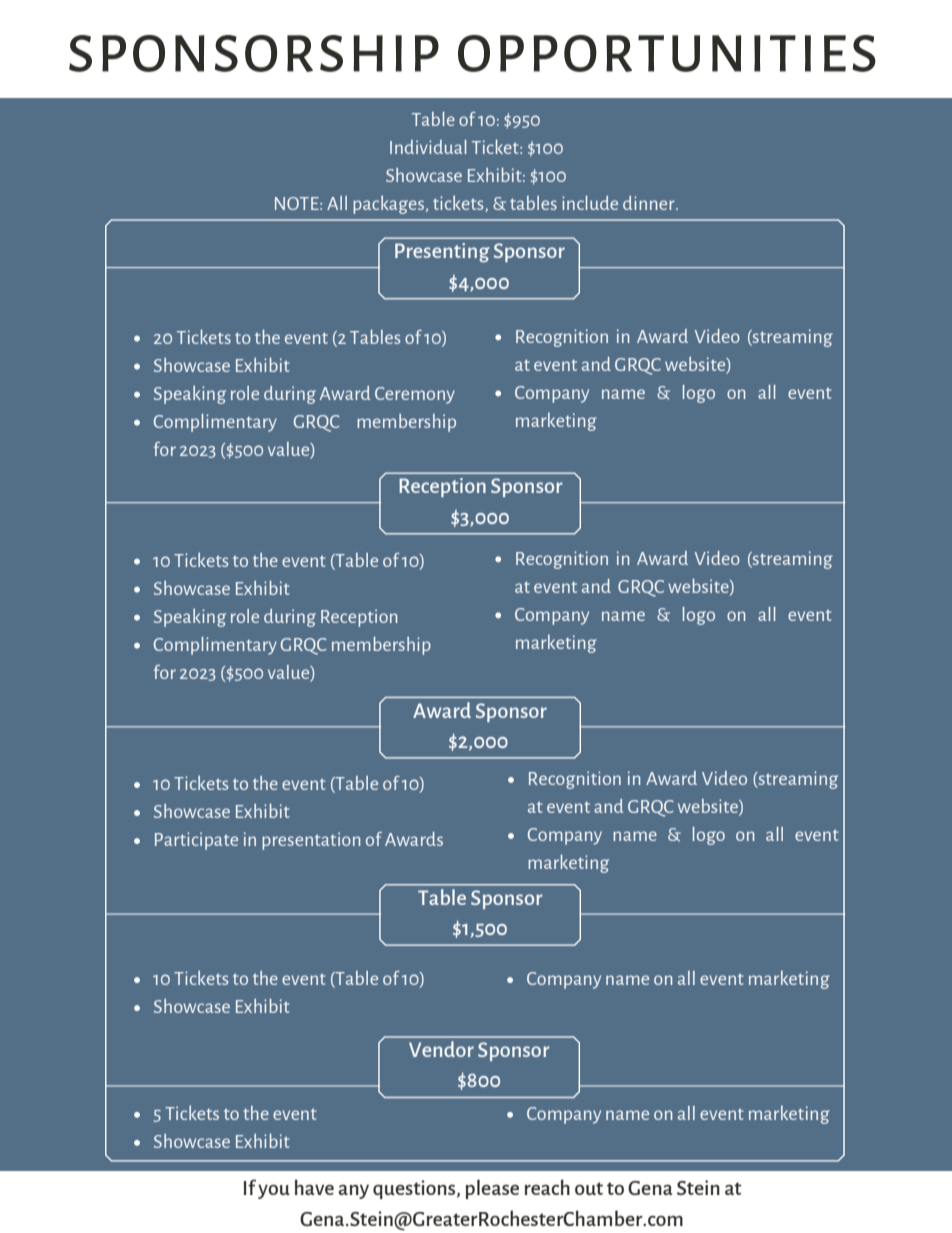 Image resolution: width=952 pixels, height=1233 pixels. What do you see at coordinates (667, 53) in the screenshot?
I see `OPPORTUNITIES` at bounding box center [667, 53].
